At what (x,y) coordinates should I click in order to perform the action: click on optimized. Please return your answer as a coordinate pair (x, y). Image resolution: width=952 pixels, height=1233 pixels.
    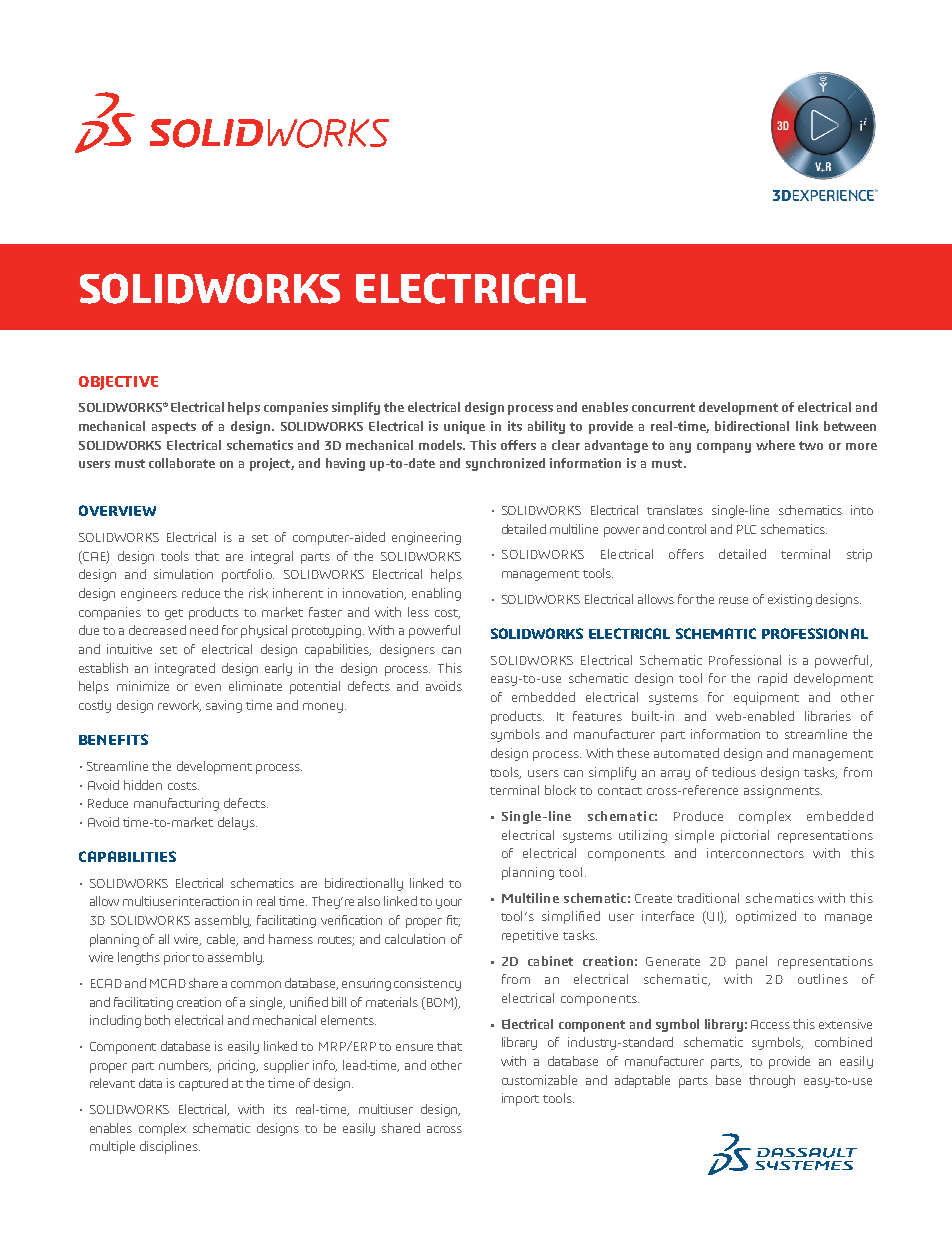
    Looking at the image, I should click on (766, 917).
